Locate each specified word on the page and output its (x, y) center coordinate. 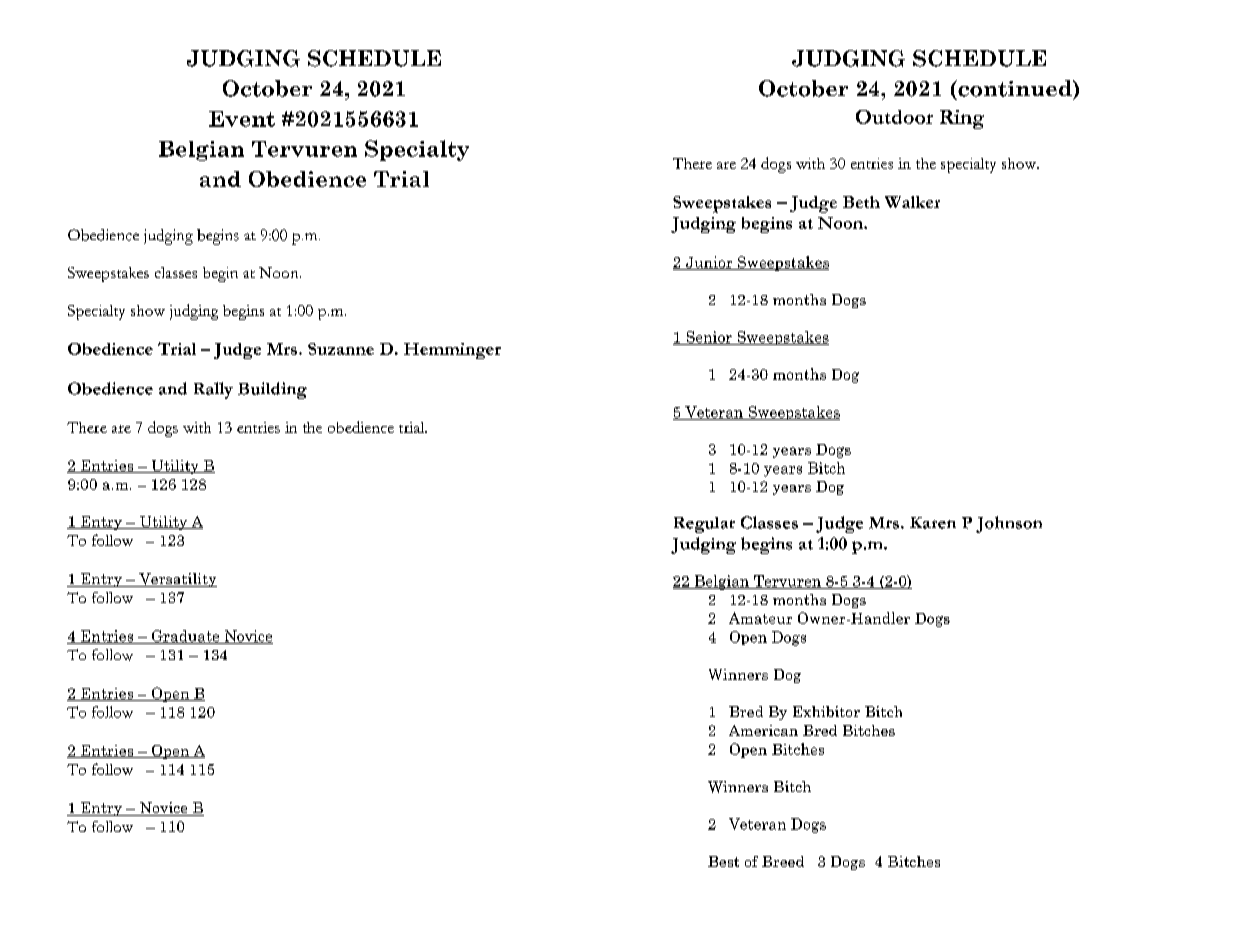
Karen (933, 523)
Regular (704, 525)
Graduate (185, 637)
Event (242, 119)
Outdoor (894, 117)
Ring (962, 119)
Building (272, 390)
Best (723, 861)
